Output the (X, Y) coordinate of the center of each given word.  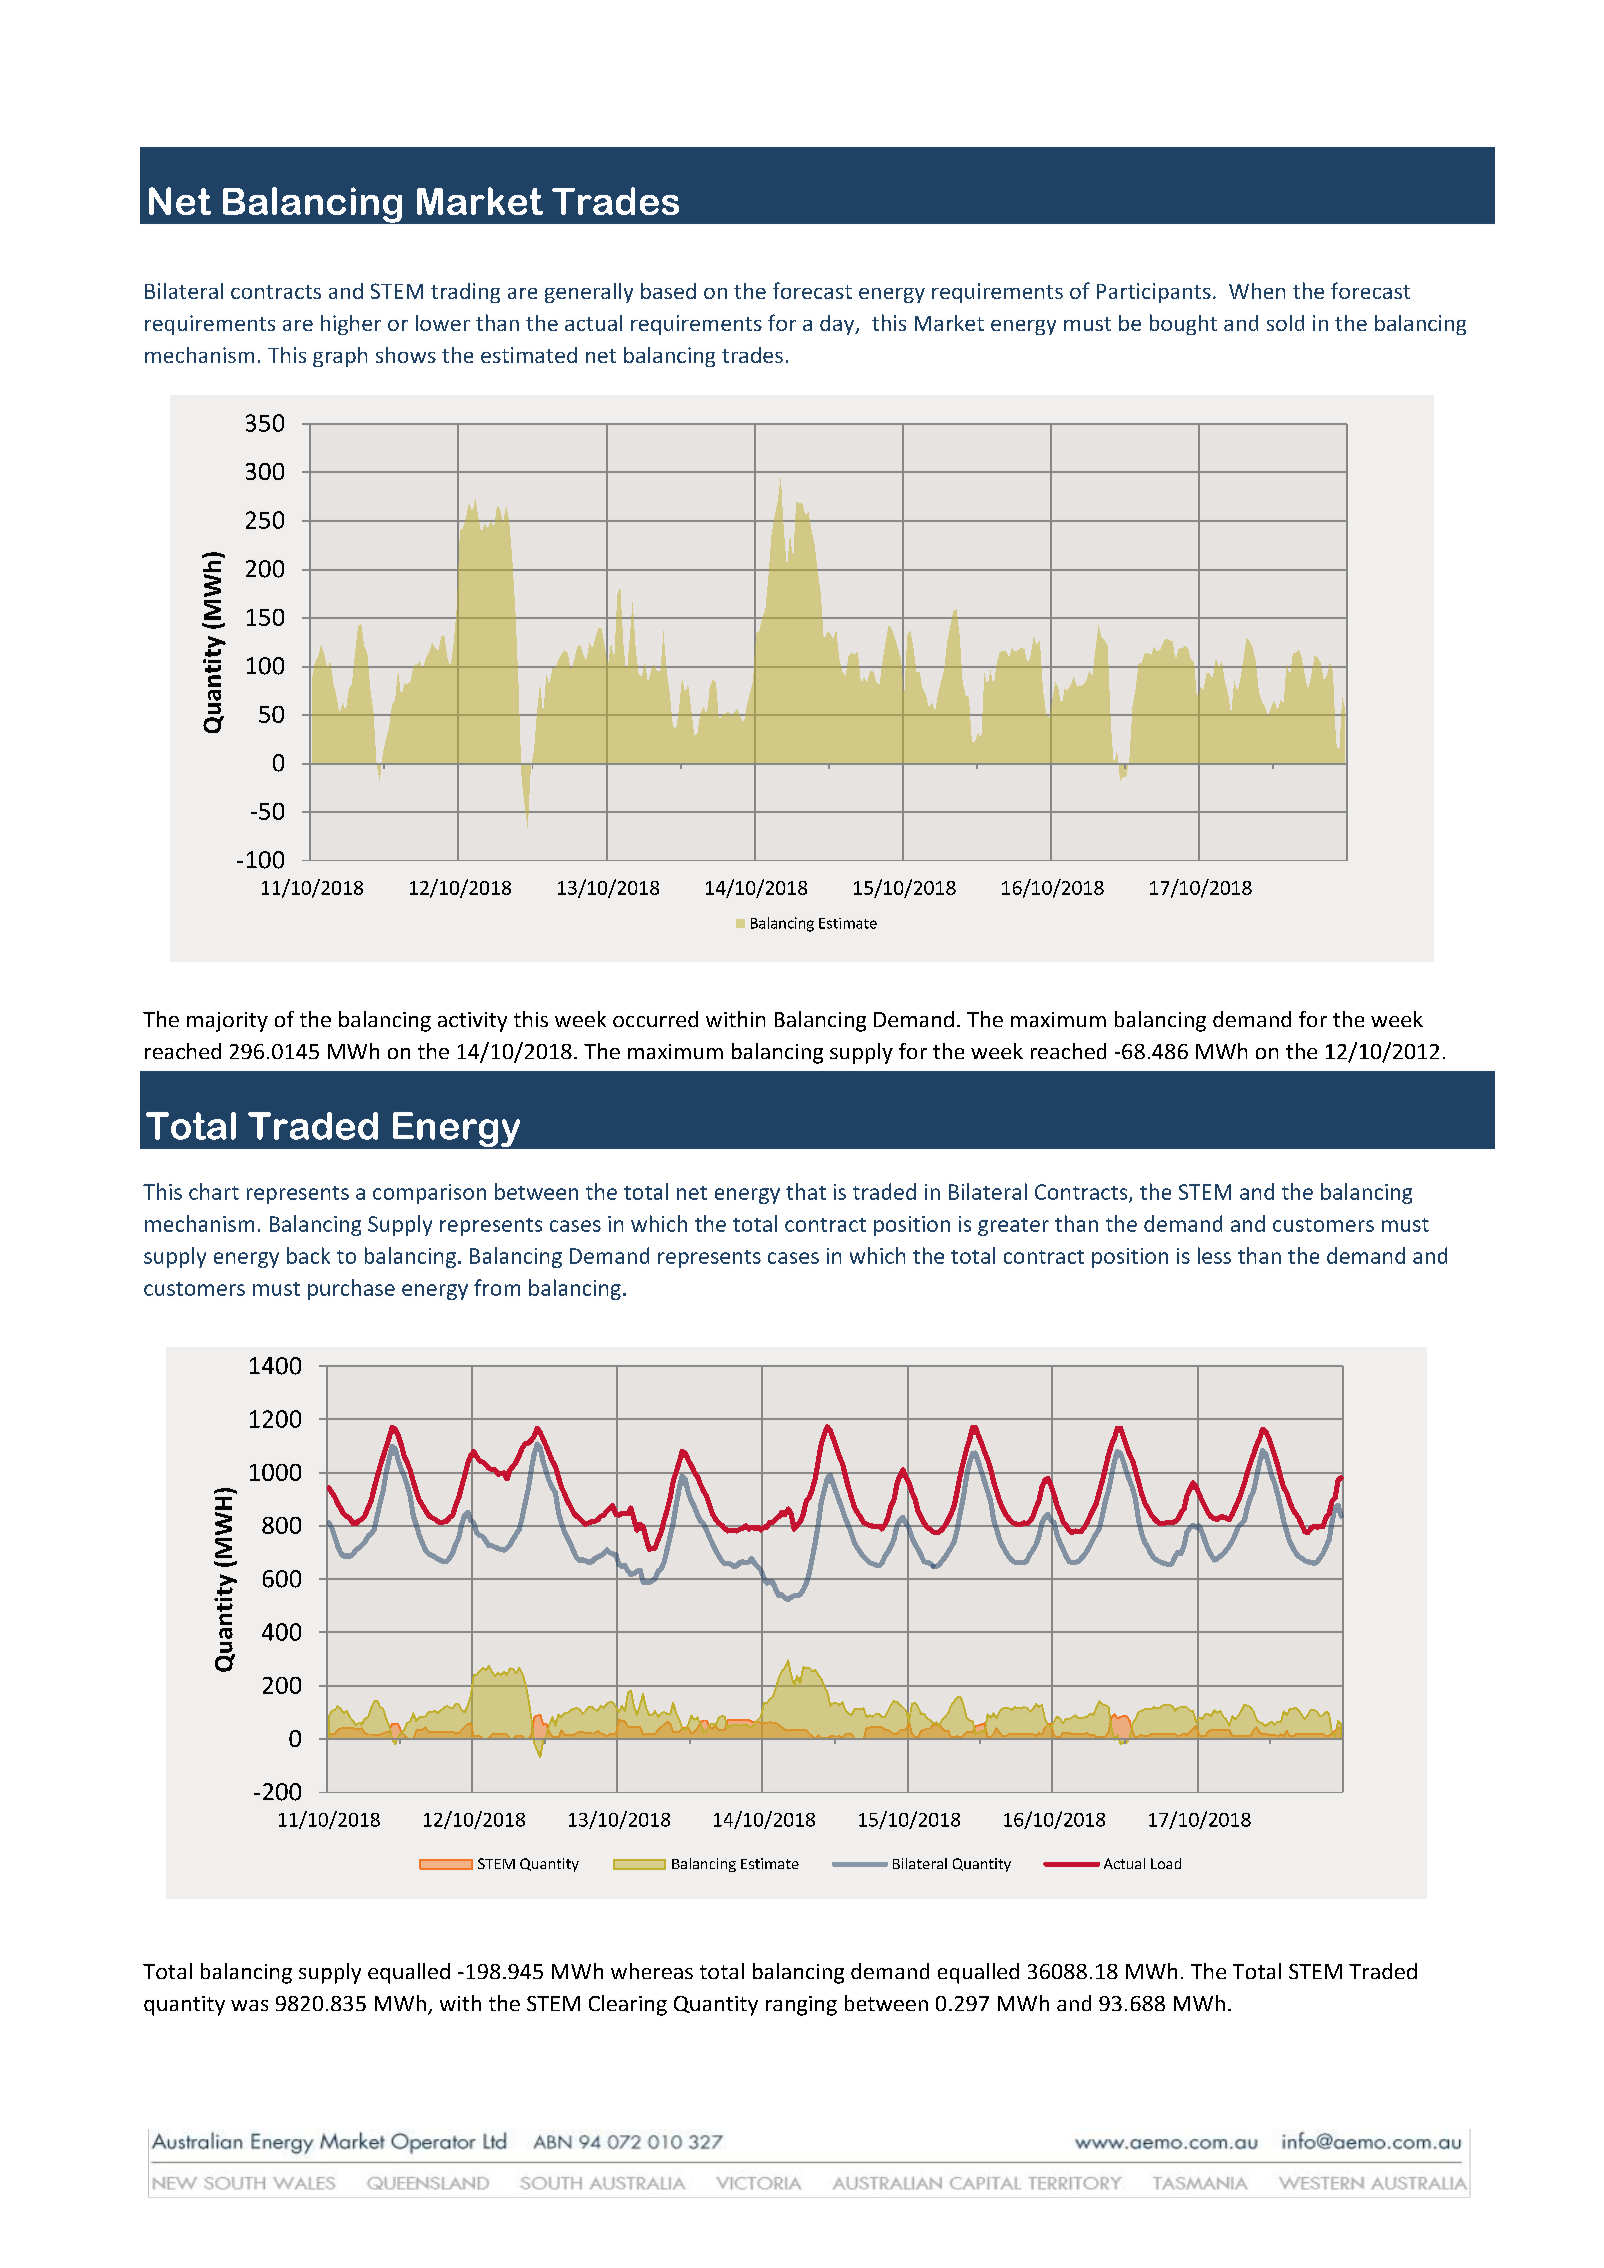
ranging (801, 2006)
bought (1183, 324)
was (249, 2005)
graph (340, 357)
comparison (429, 1194)
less (1214, 1255)
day (838, 325)
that (806, 1191)
